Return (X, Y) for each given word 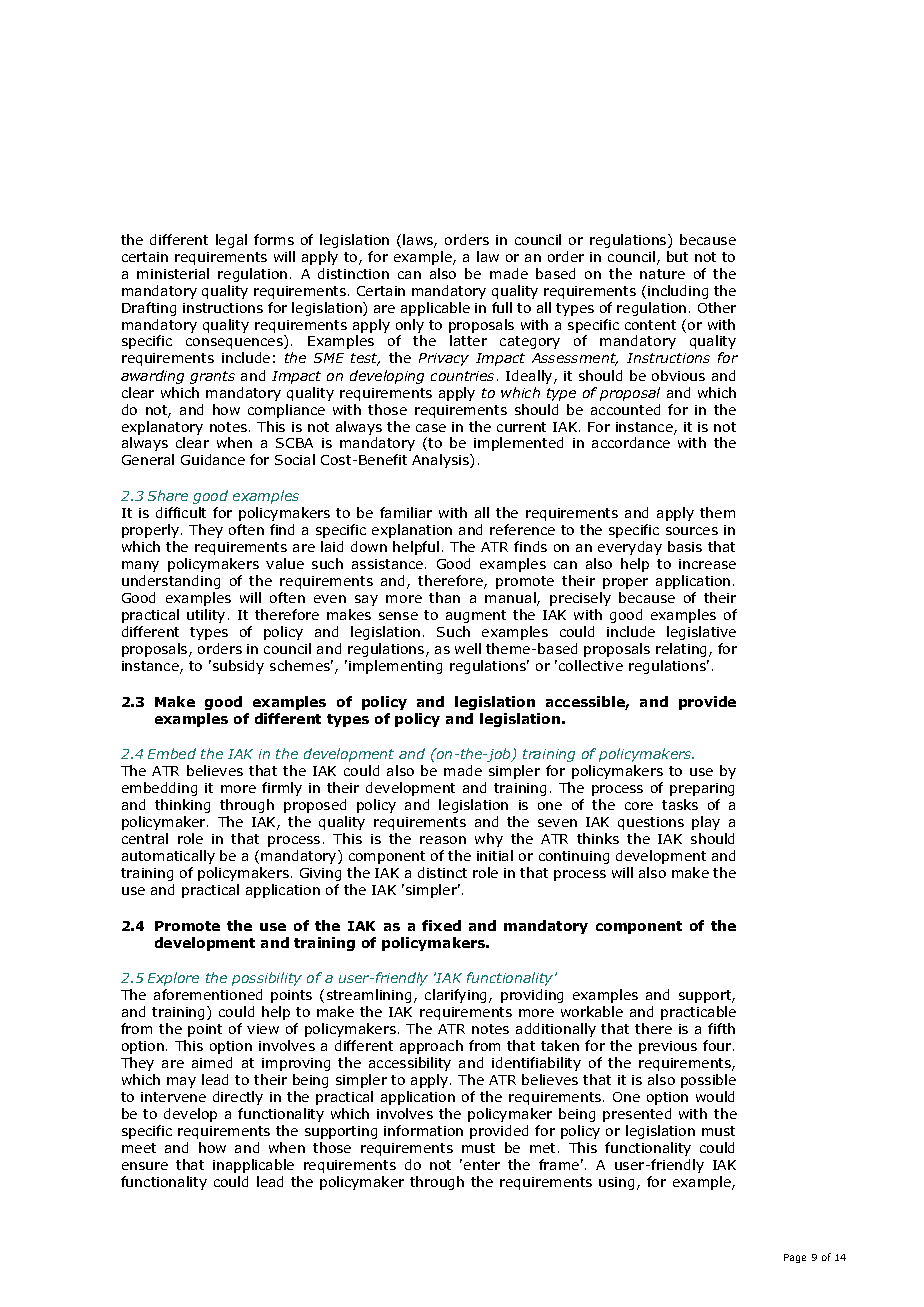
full (502, 307)
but (677, 256)
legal (231, 241)
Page (795, 1258)
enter (482, 1165)
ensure (145, 1166)
